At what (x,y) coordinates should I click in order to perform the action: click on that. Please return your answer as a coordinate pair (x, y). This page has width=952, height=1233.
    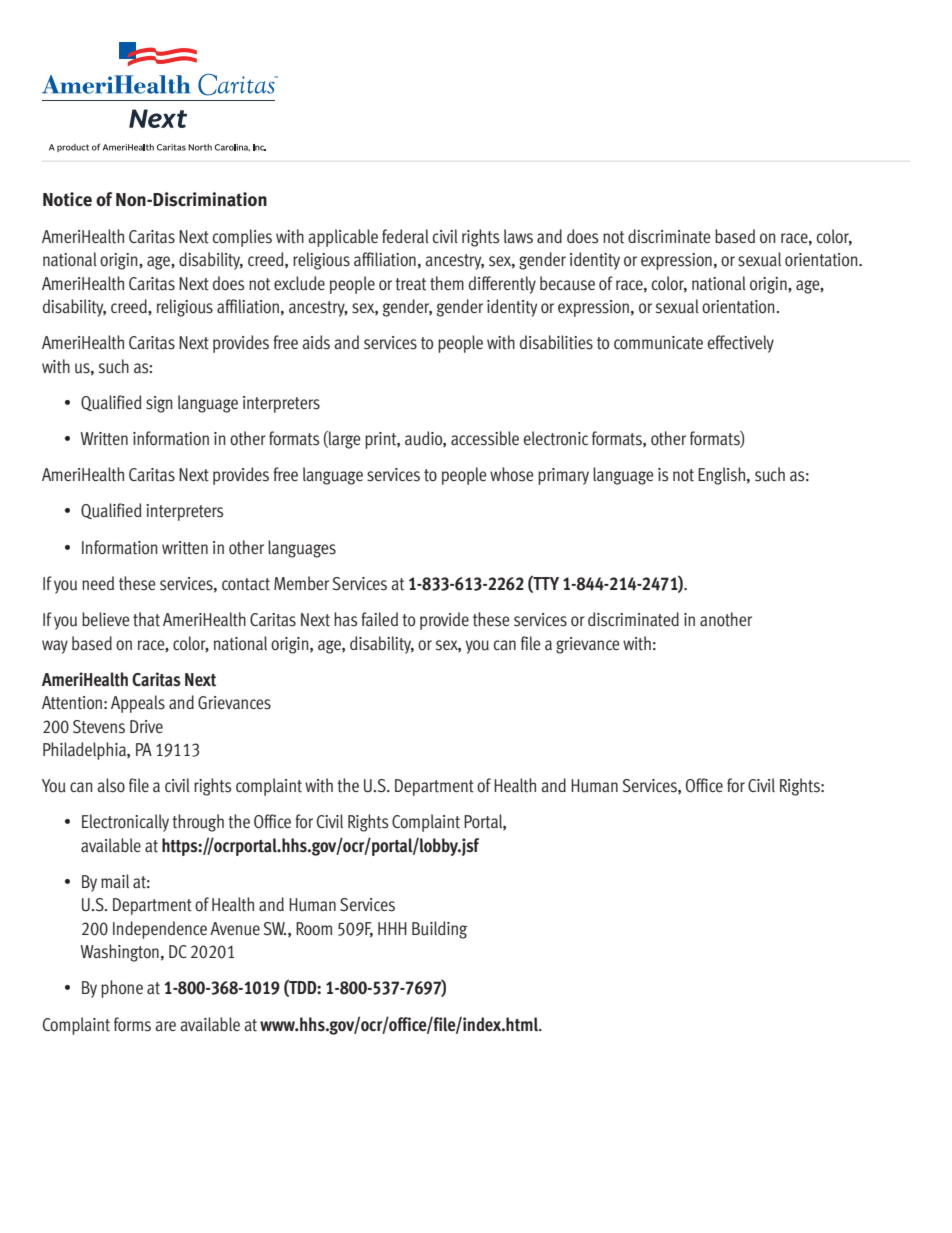
    Looking at the image, I should click on (146, 619).
